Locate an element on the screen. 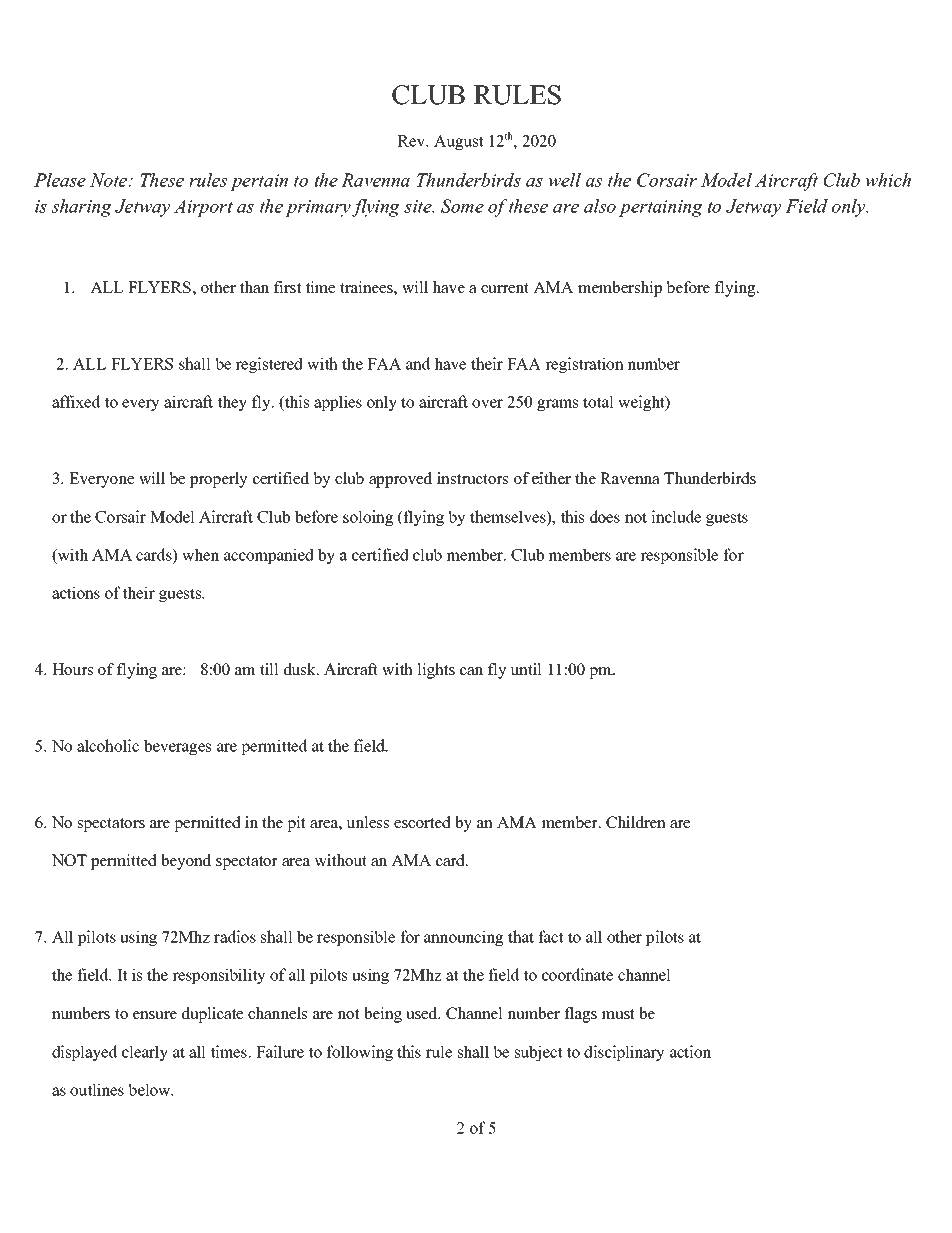 This screenshot has height=1233, width=952. Note is located at coordinates (110, 180).
